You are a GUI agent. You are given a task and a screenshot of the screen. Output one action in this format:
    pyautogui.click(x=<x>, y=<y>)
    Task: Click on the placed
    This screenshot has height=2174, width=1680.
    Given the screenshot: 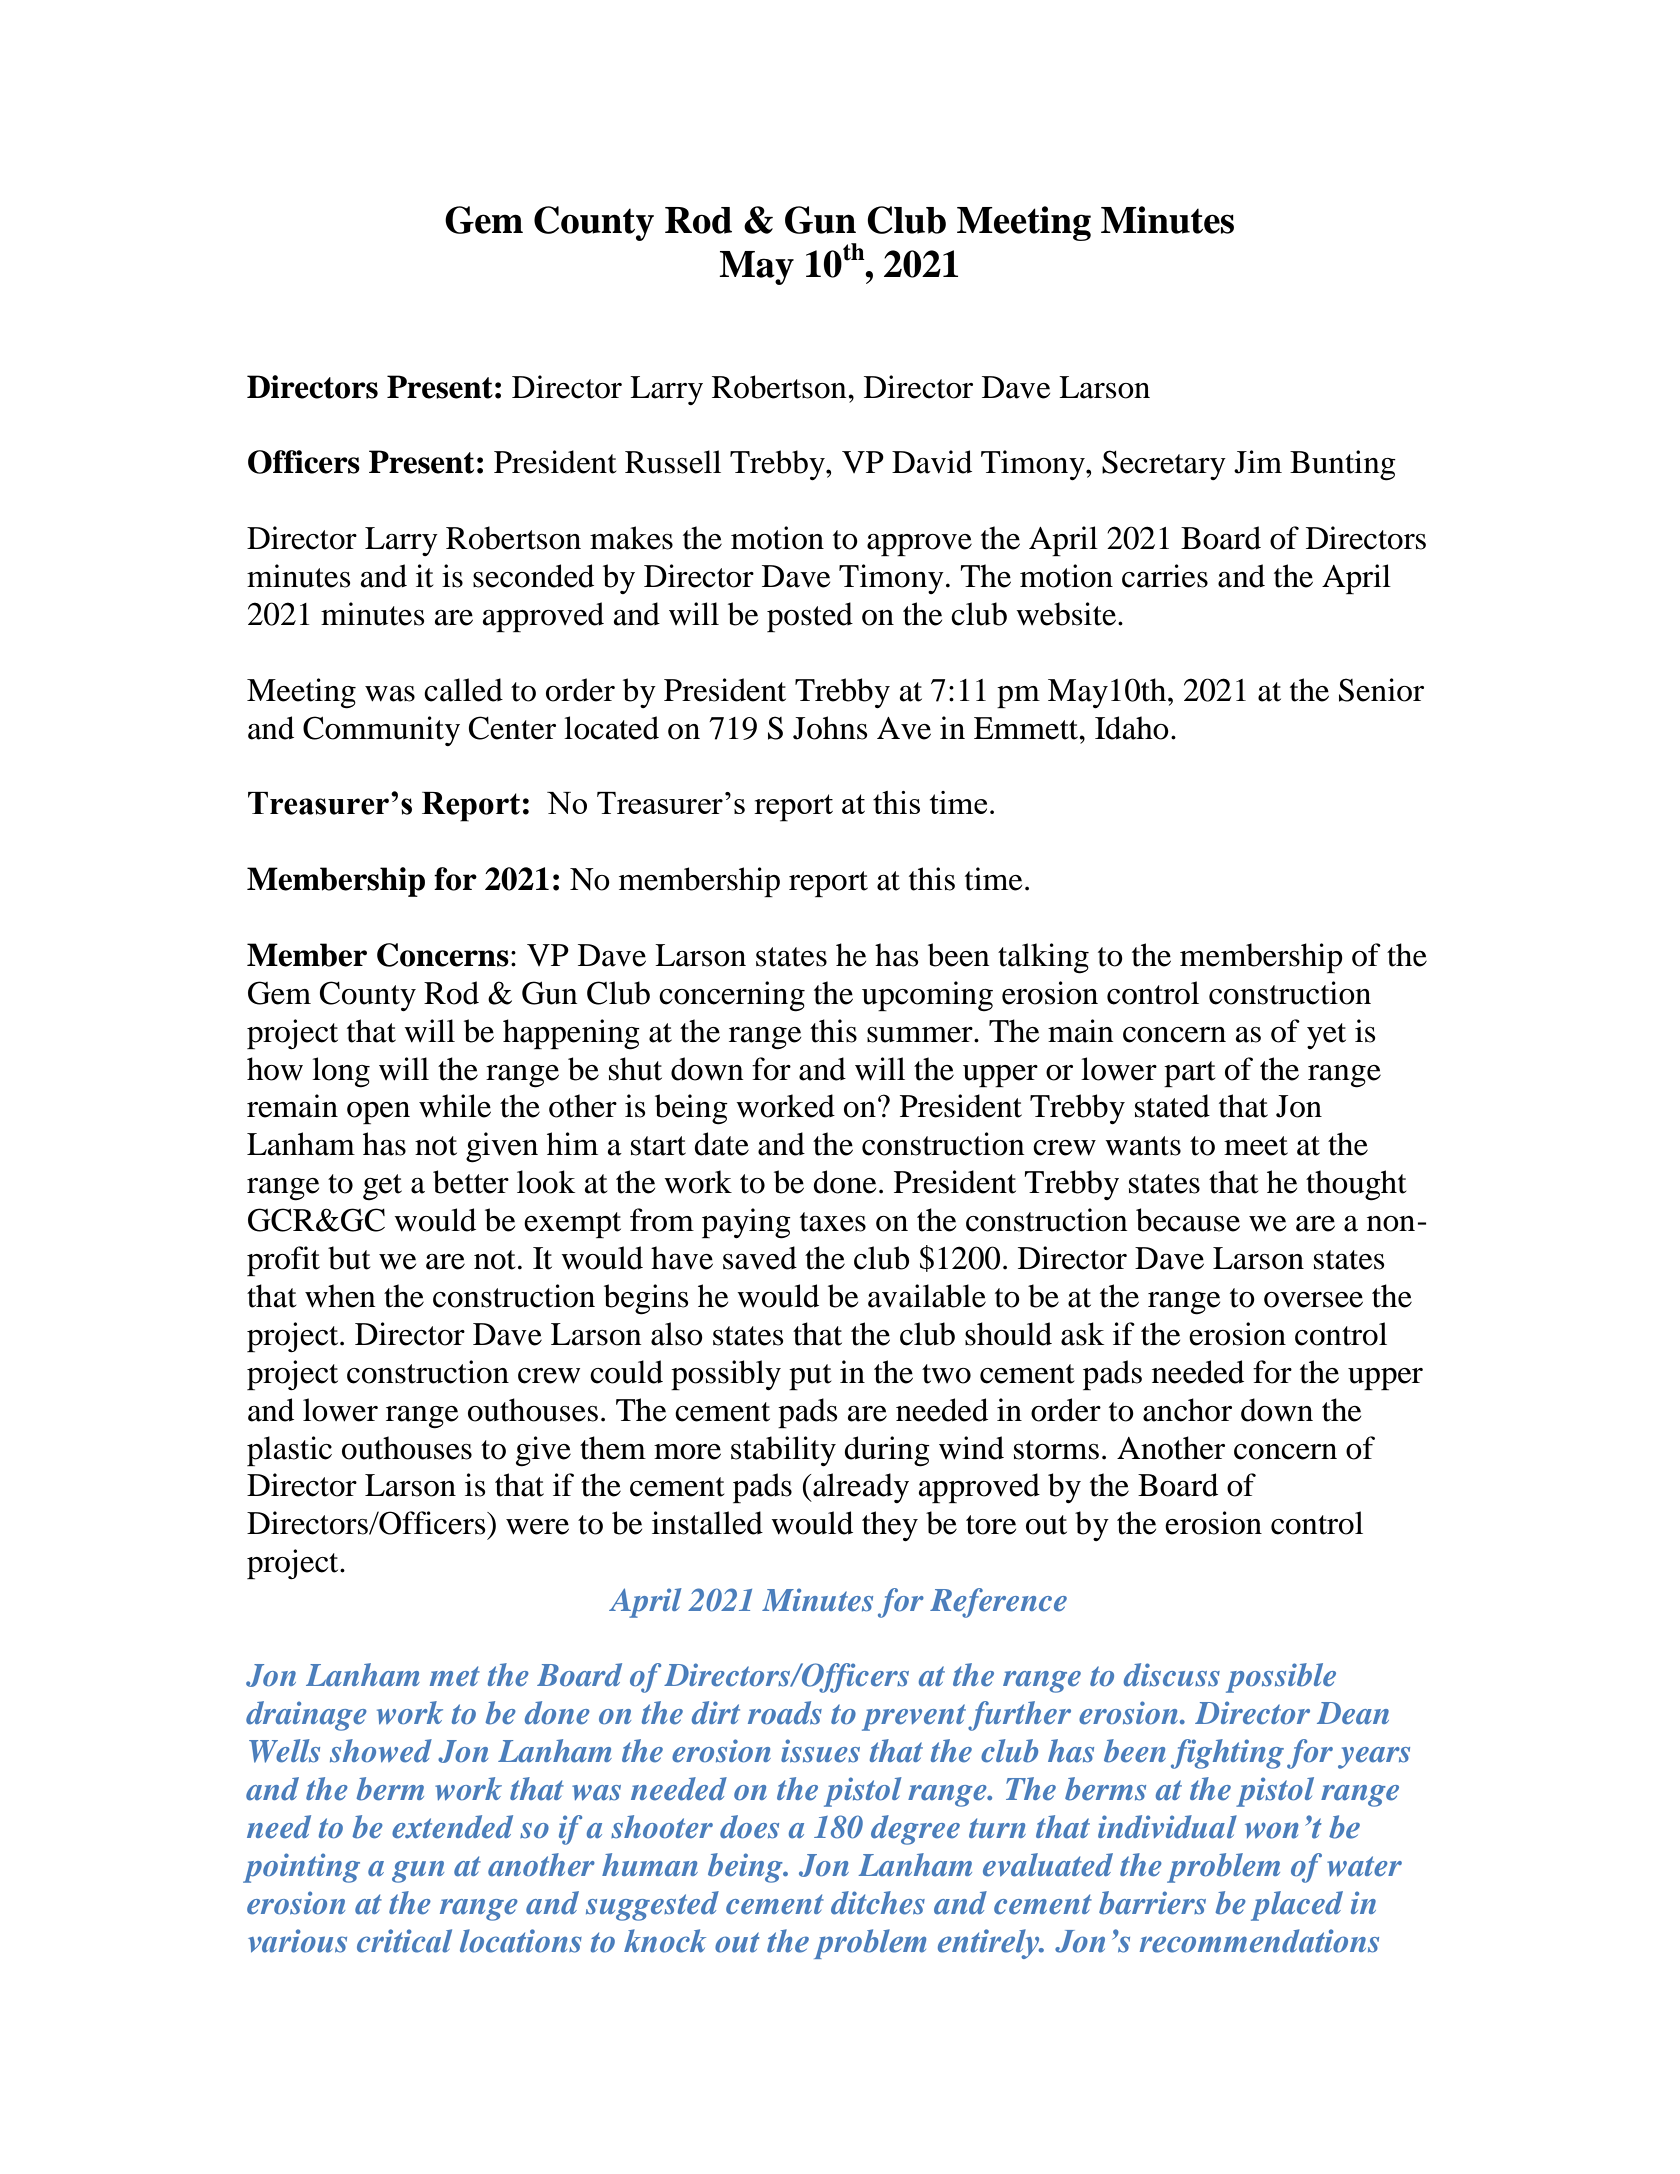 What is the action you would take?
    pyautogui.click(x=1297, y=1906)
